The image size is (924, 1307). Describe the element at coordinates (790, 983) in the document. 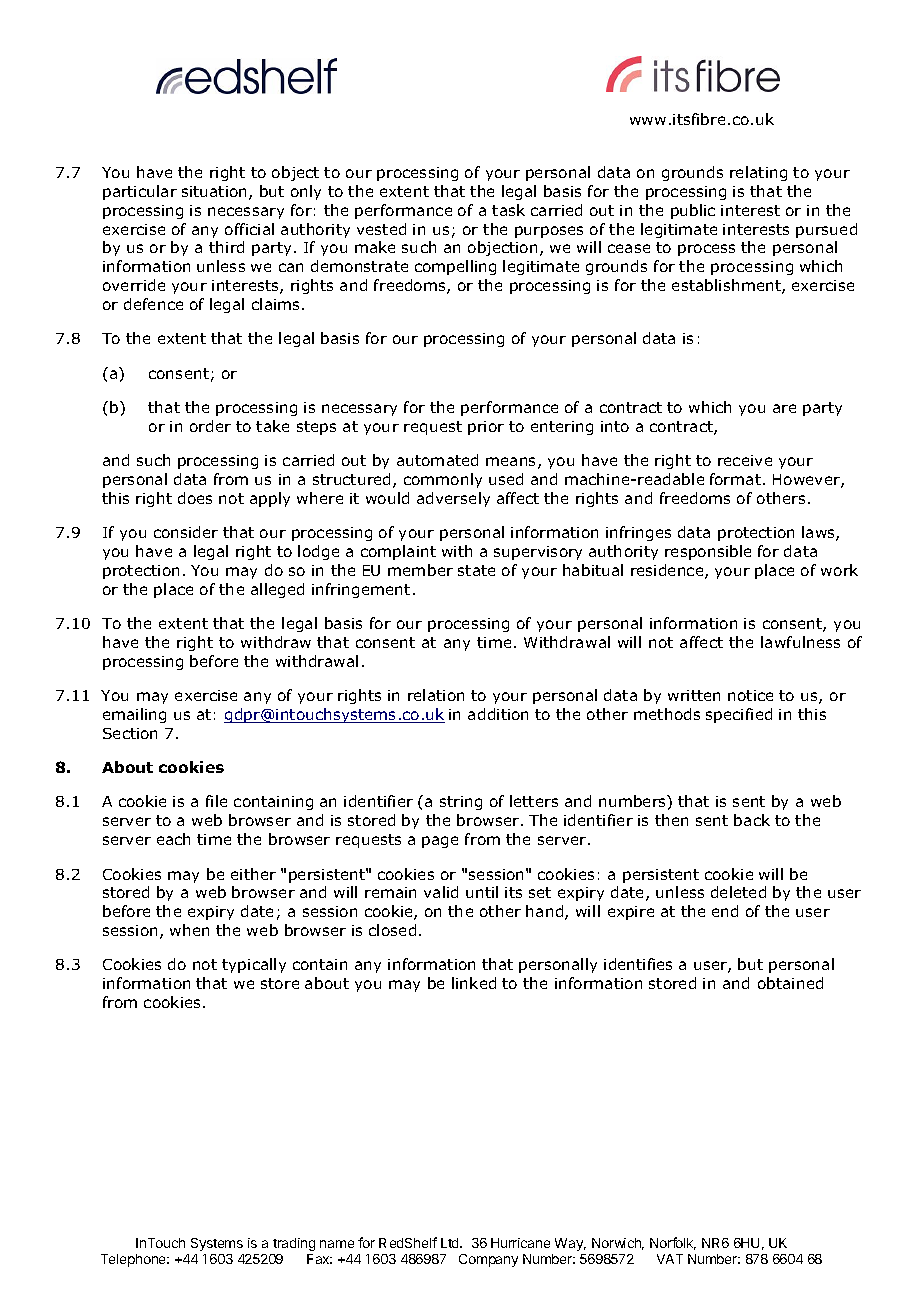

I see `obtained` at that location.
